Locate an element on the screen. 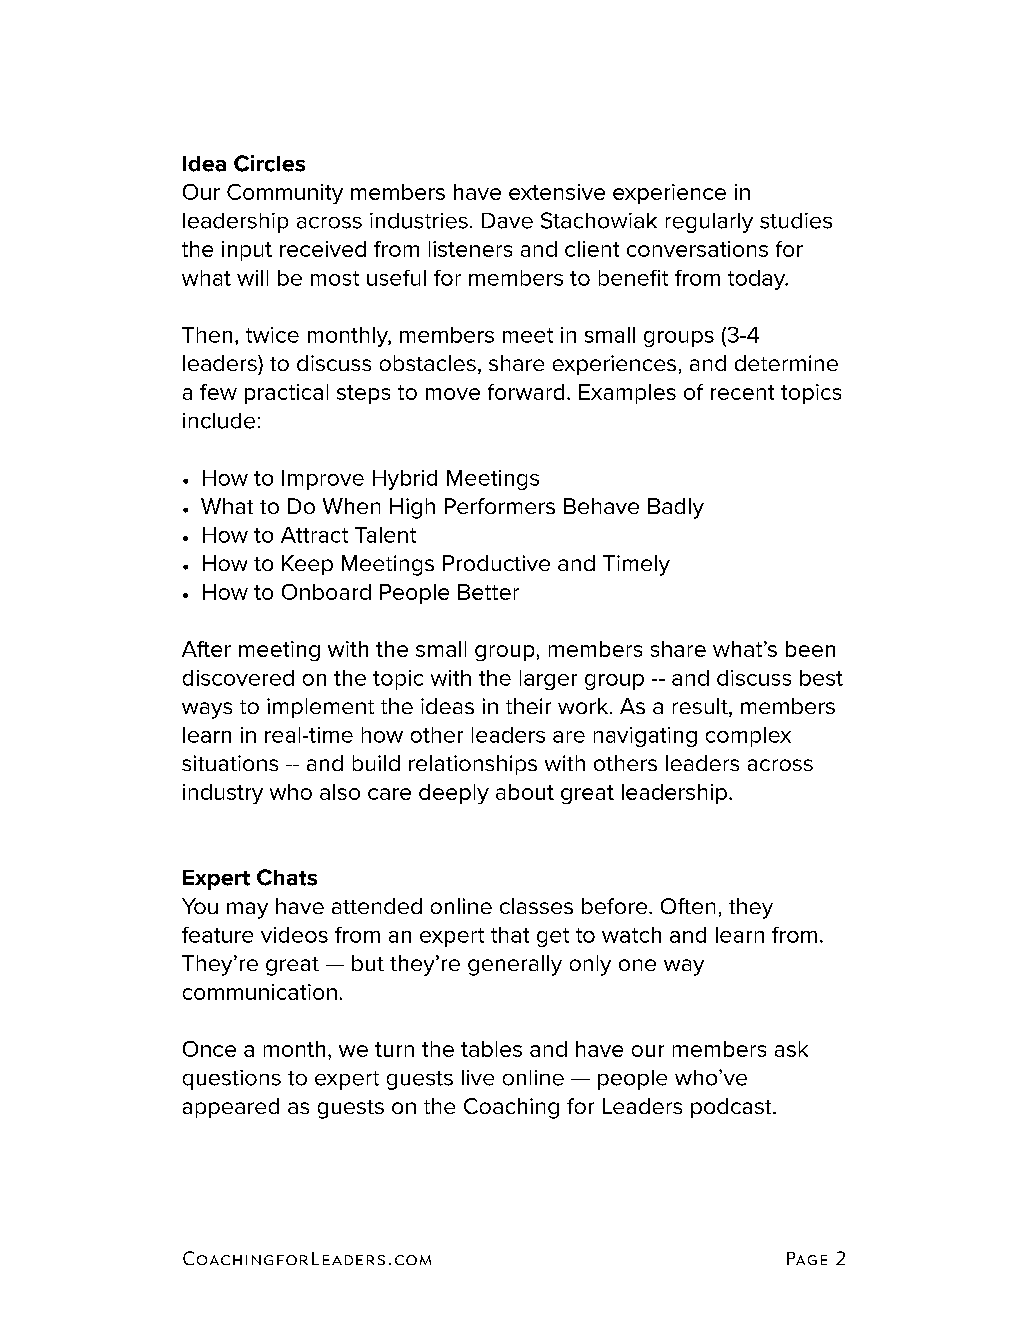  their is located at coordinates (528, 706).
